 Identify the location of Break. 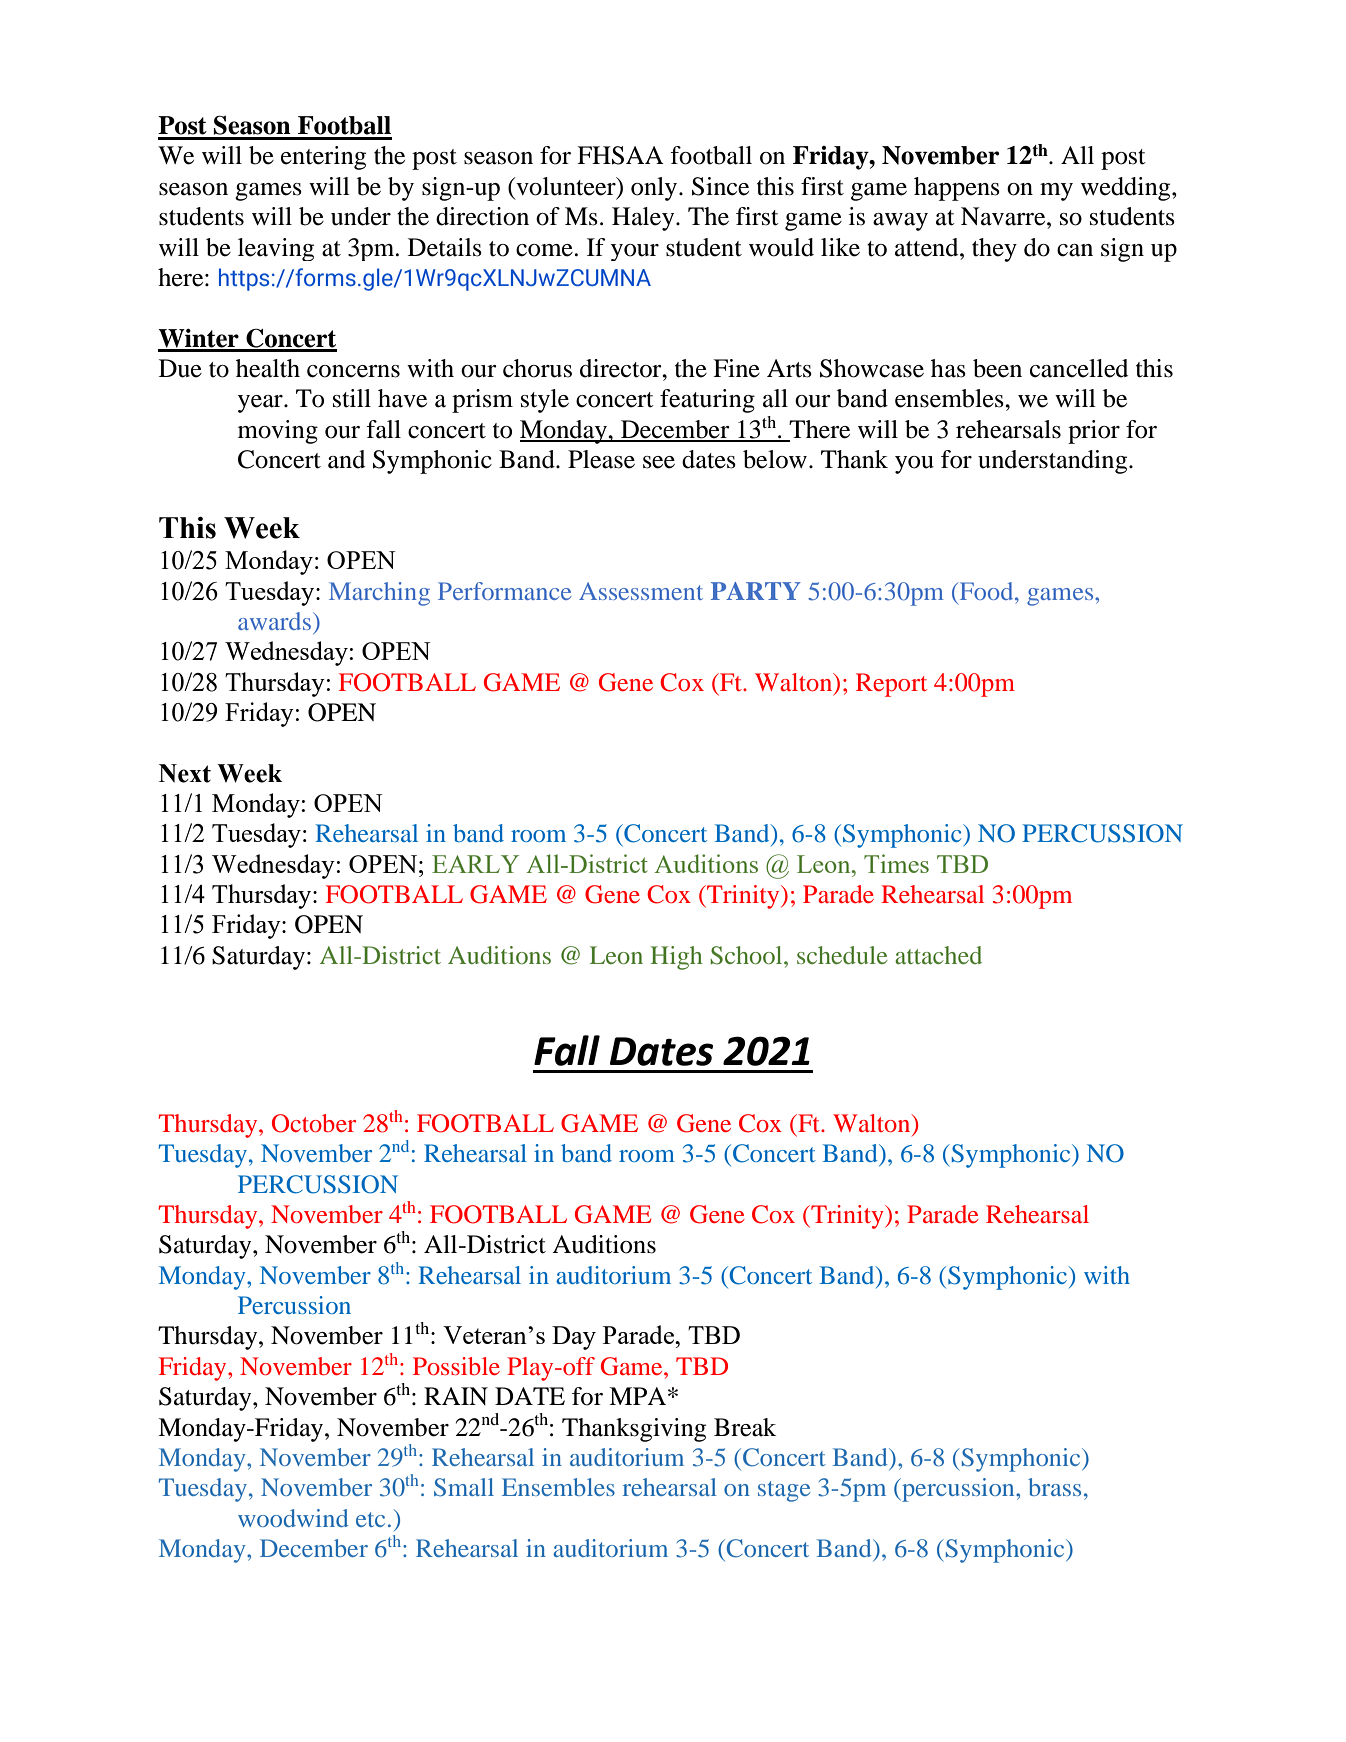
(745, 1427).
